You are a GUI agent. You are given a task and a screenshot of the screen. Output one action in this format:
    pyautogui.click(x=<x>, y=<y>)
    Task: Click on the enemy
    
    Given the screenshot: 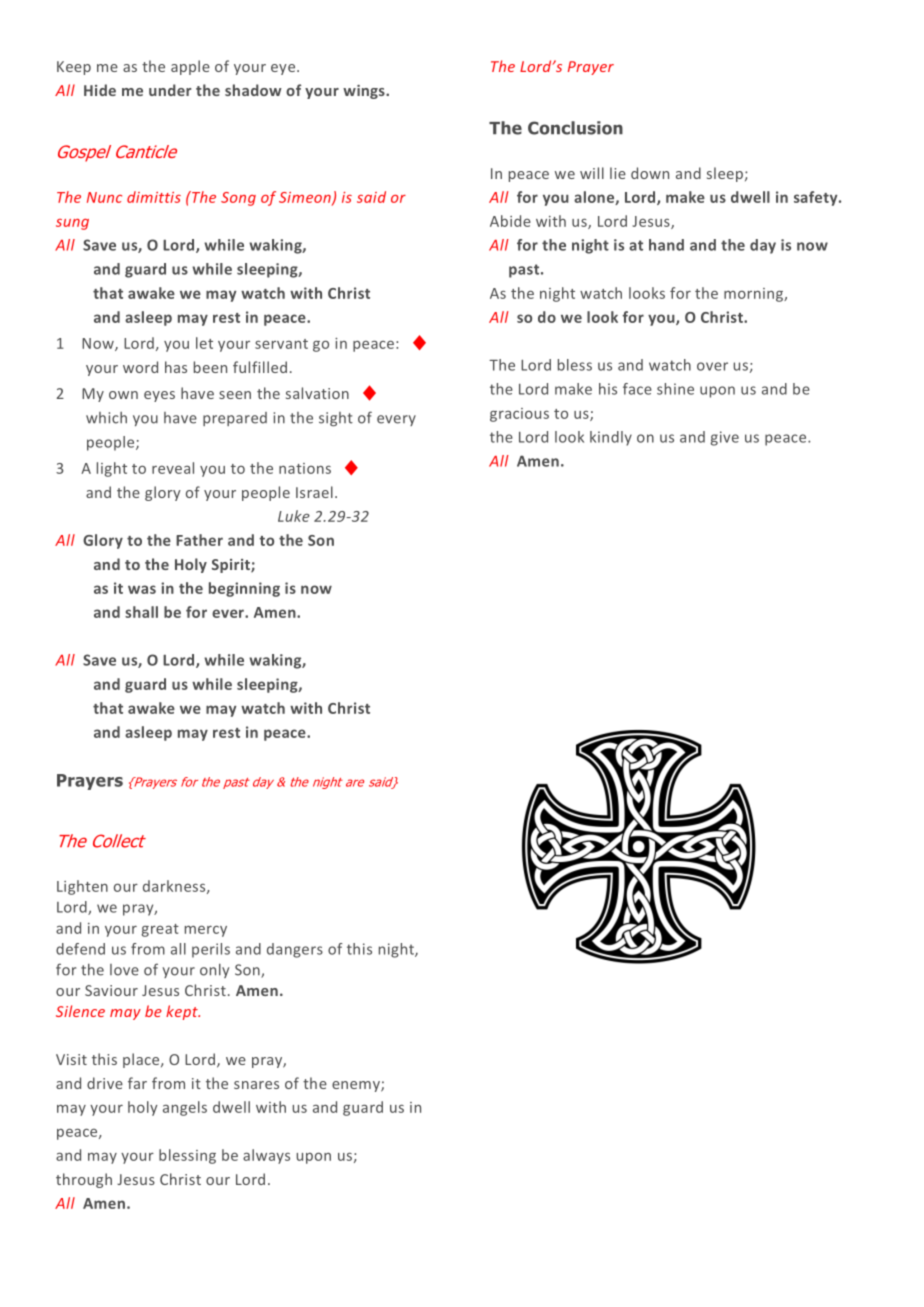 What is the action you would take?
    pyautogui.click(x=357, y=1086)
